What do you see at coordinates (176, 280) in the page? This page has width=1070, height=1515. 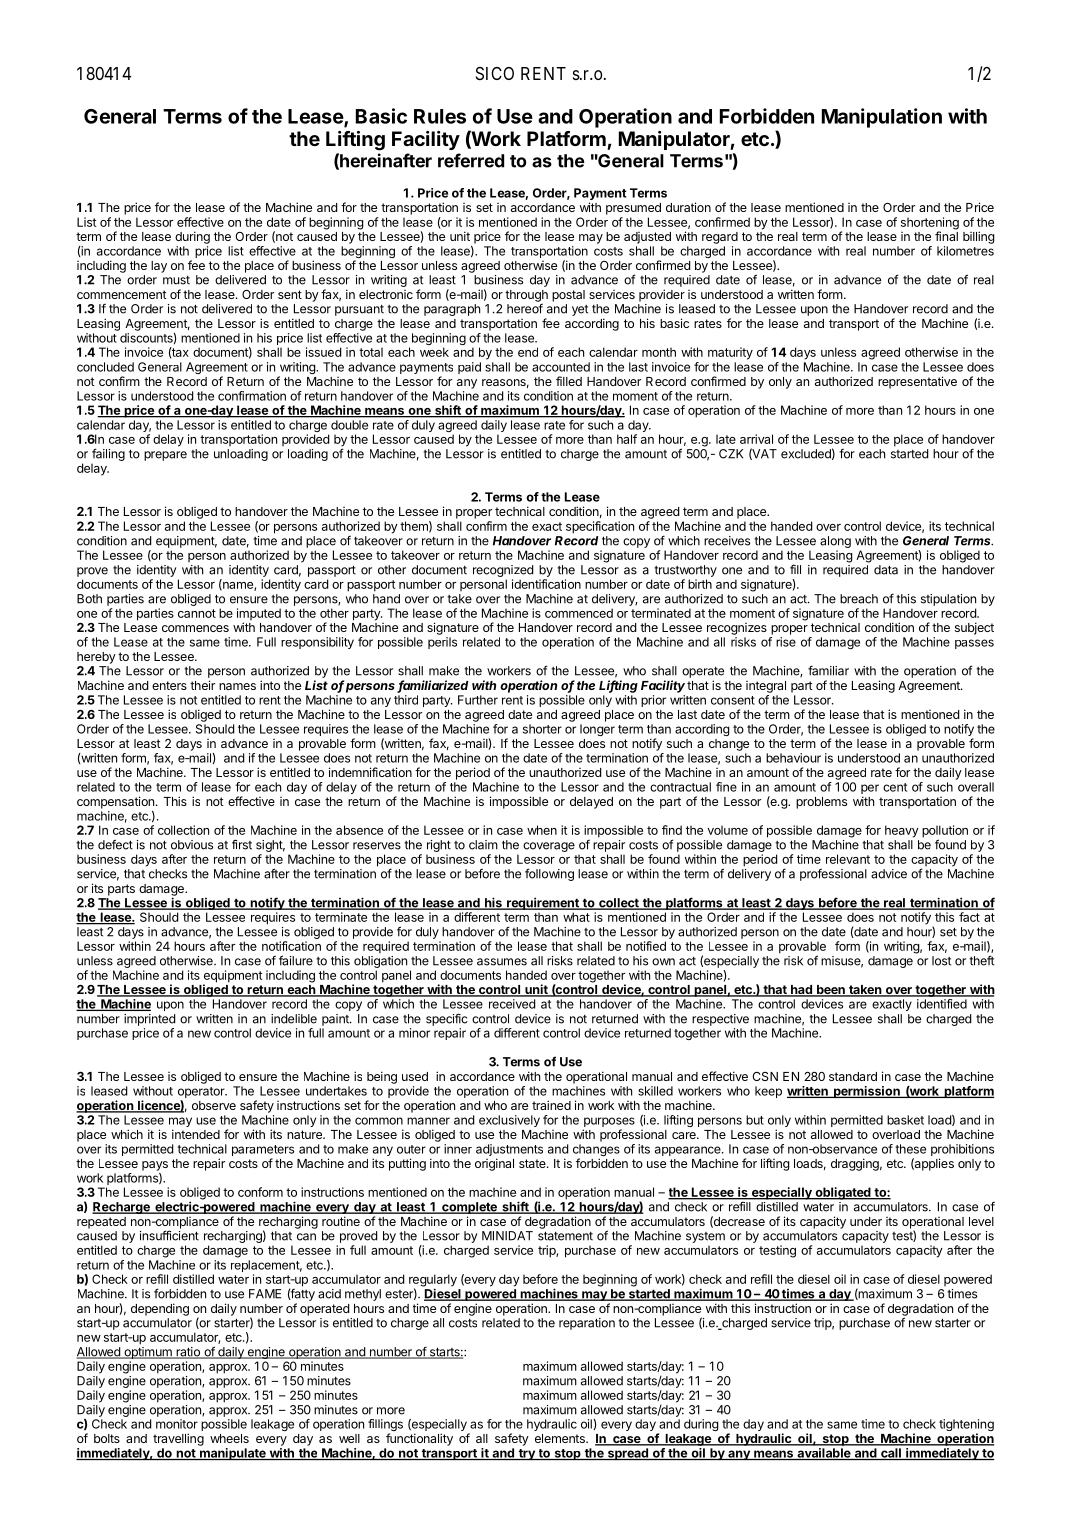 I see `must` at bounding box center [176, 280].
